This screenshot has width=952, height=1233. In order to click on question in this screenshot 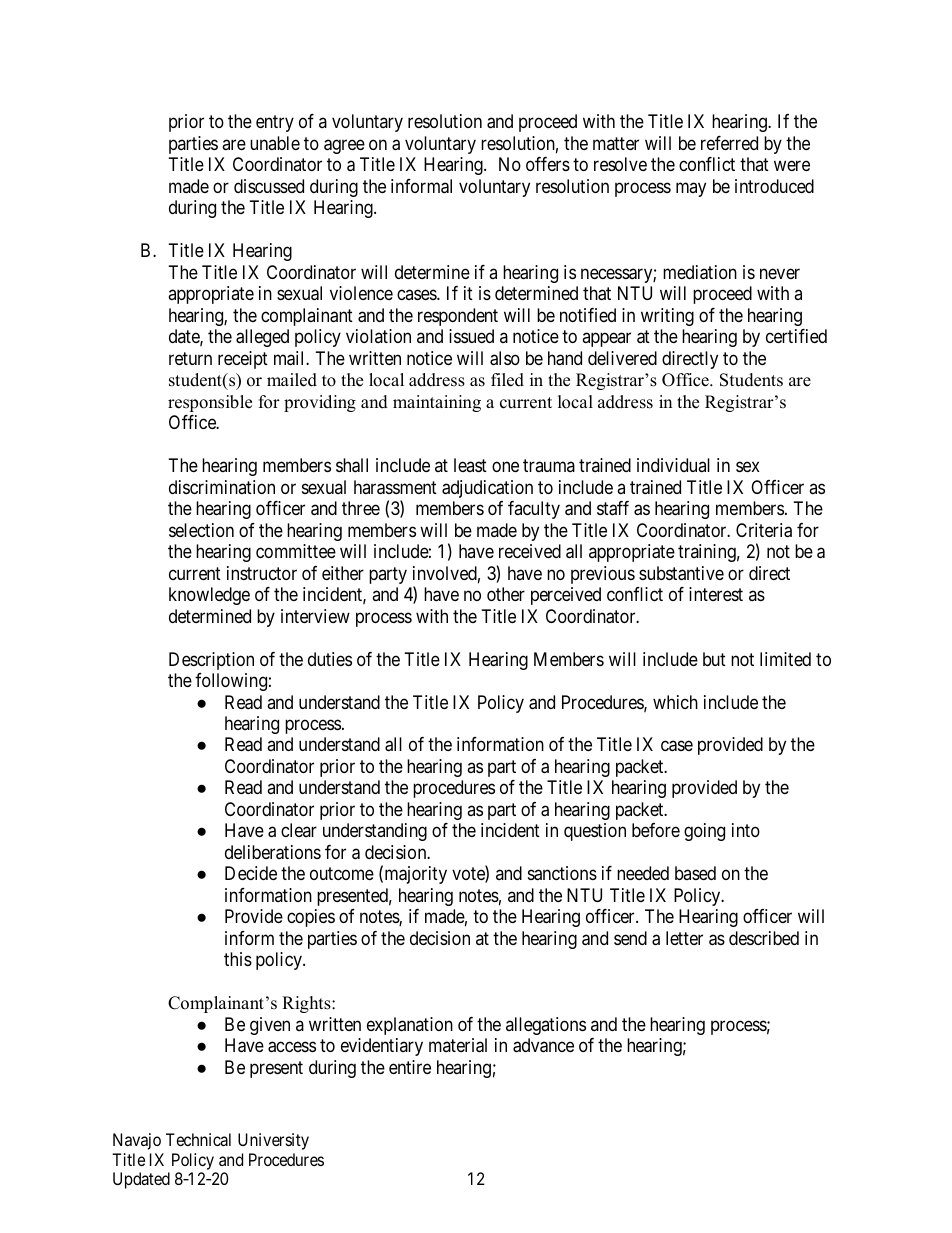, I will do `click(595, 832)`.
